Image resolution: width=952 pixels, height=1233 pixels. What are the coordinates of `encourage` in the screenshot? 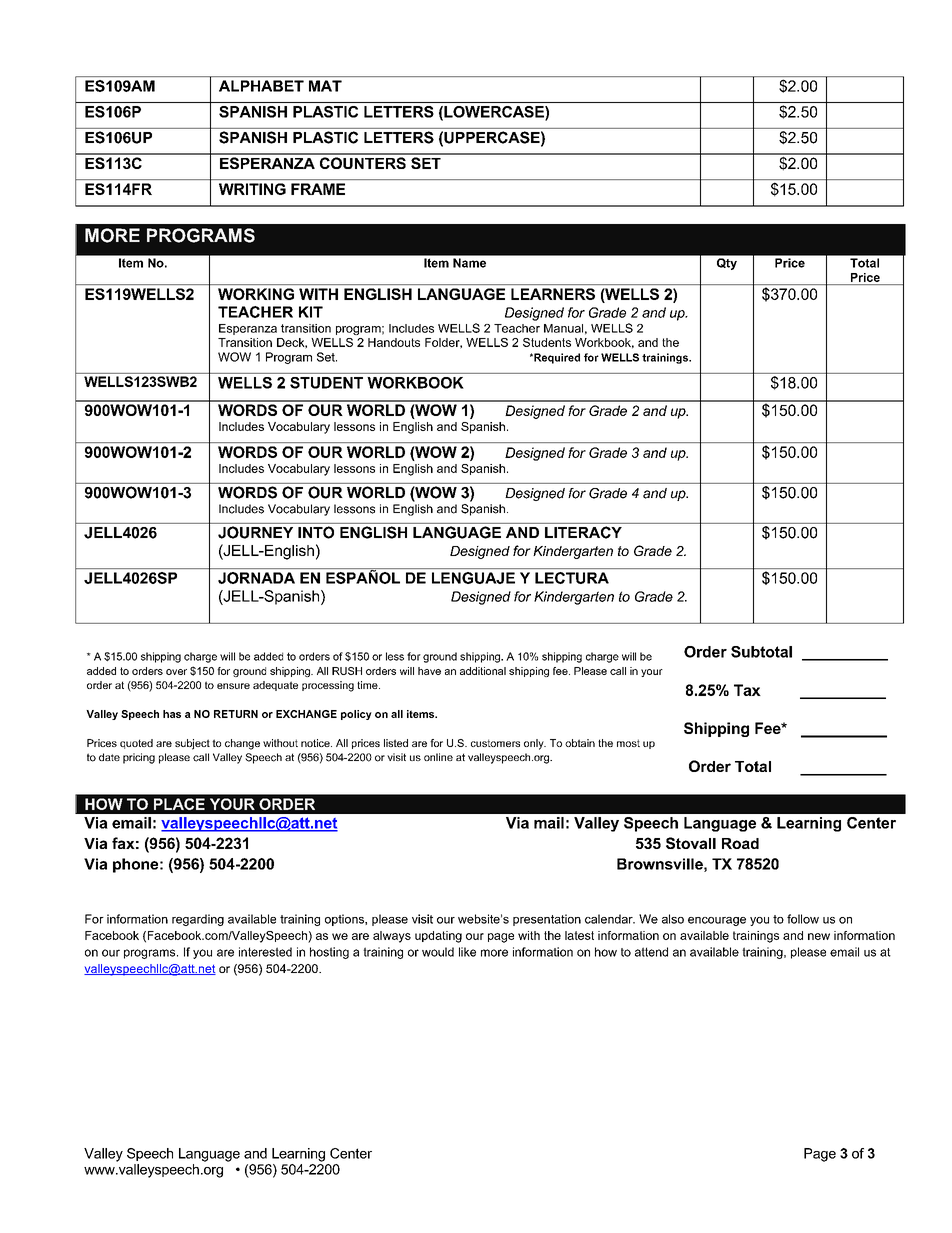 It's located at (717, 921).
